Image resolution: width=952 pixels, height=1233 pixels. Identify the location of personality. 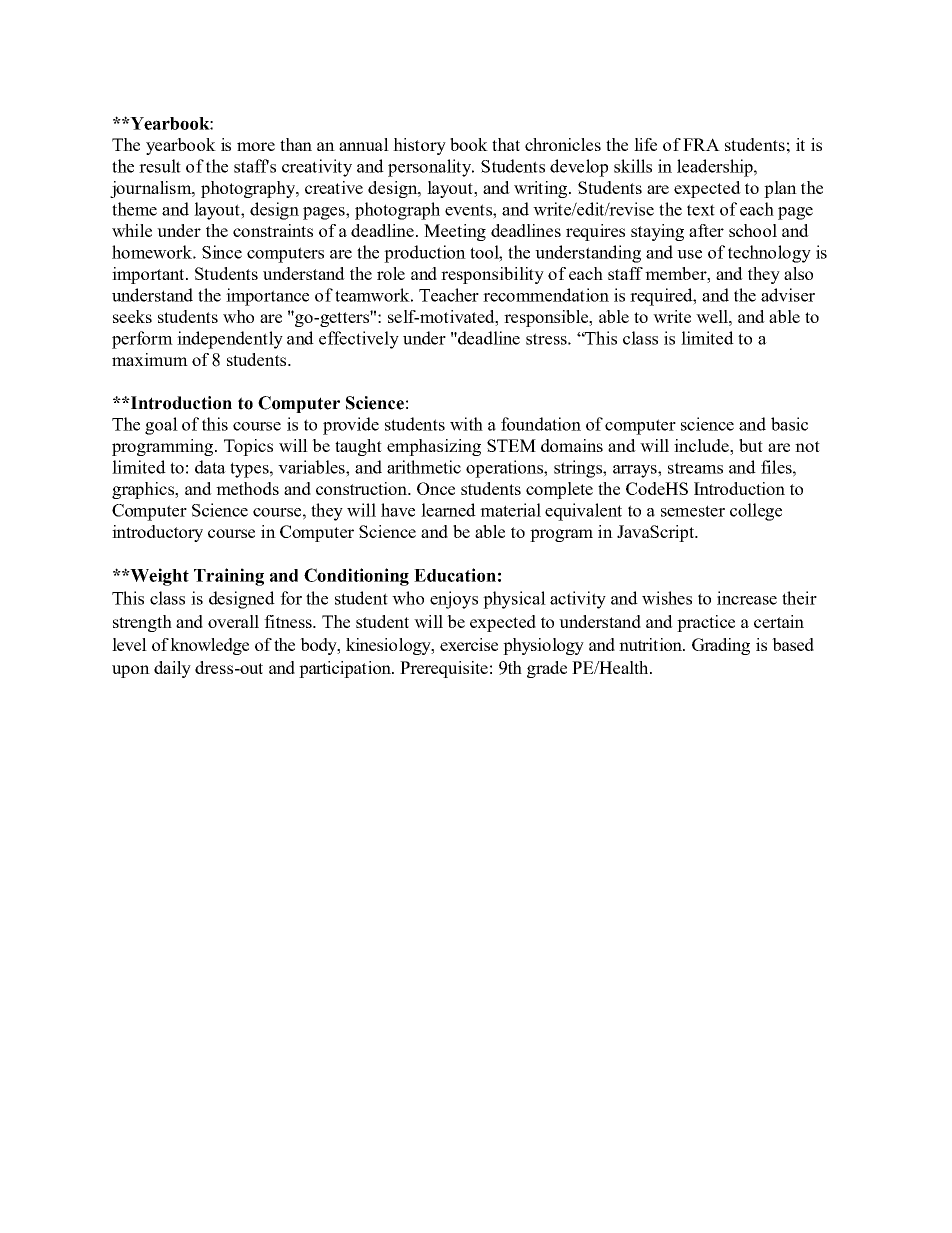
(431, 168).
